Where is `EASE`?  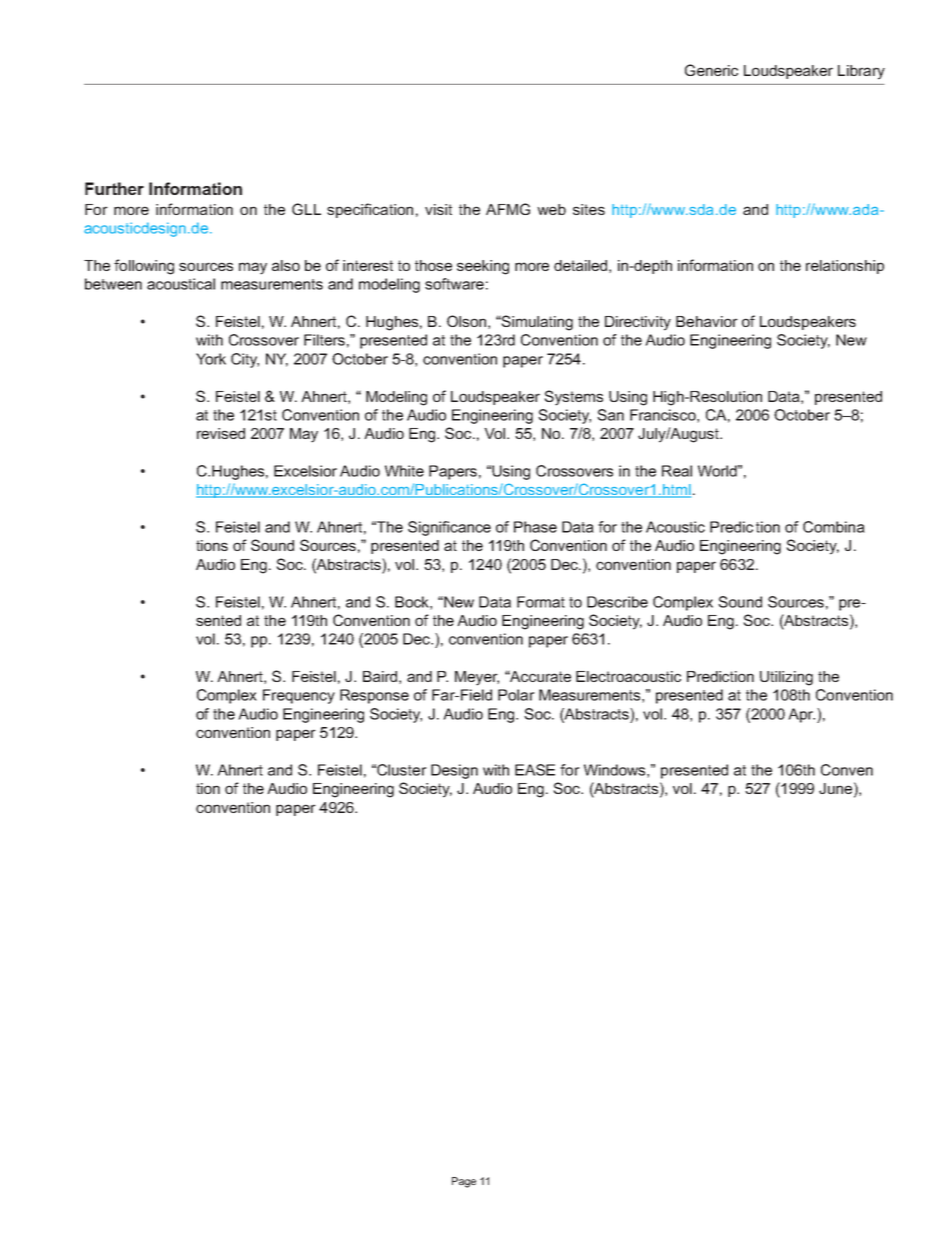 EASE is located at coordinates (535, 770).
